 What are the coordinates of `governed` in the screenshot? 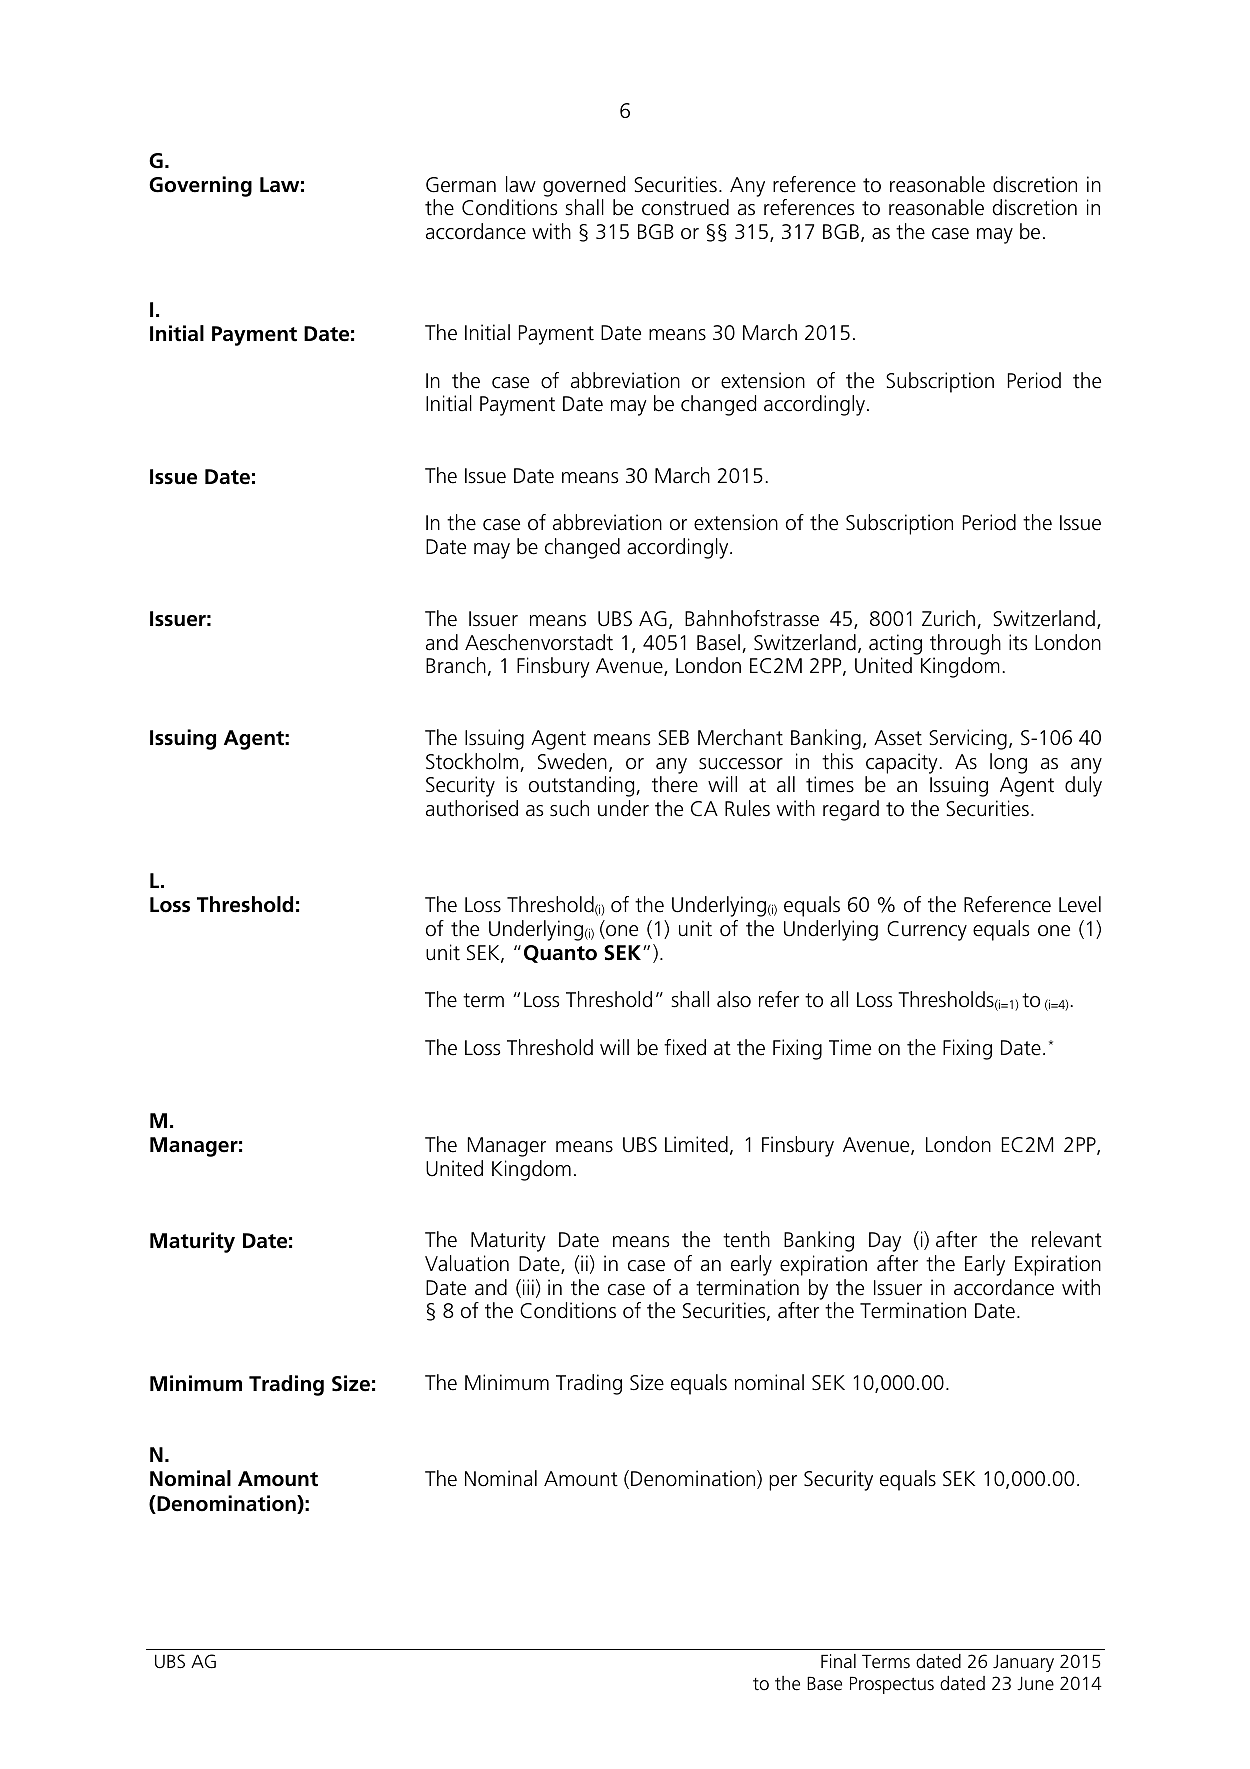 It's located at (584, 186).
